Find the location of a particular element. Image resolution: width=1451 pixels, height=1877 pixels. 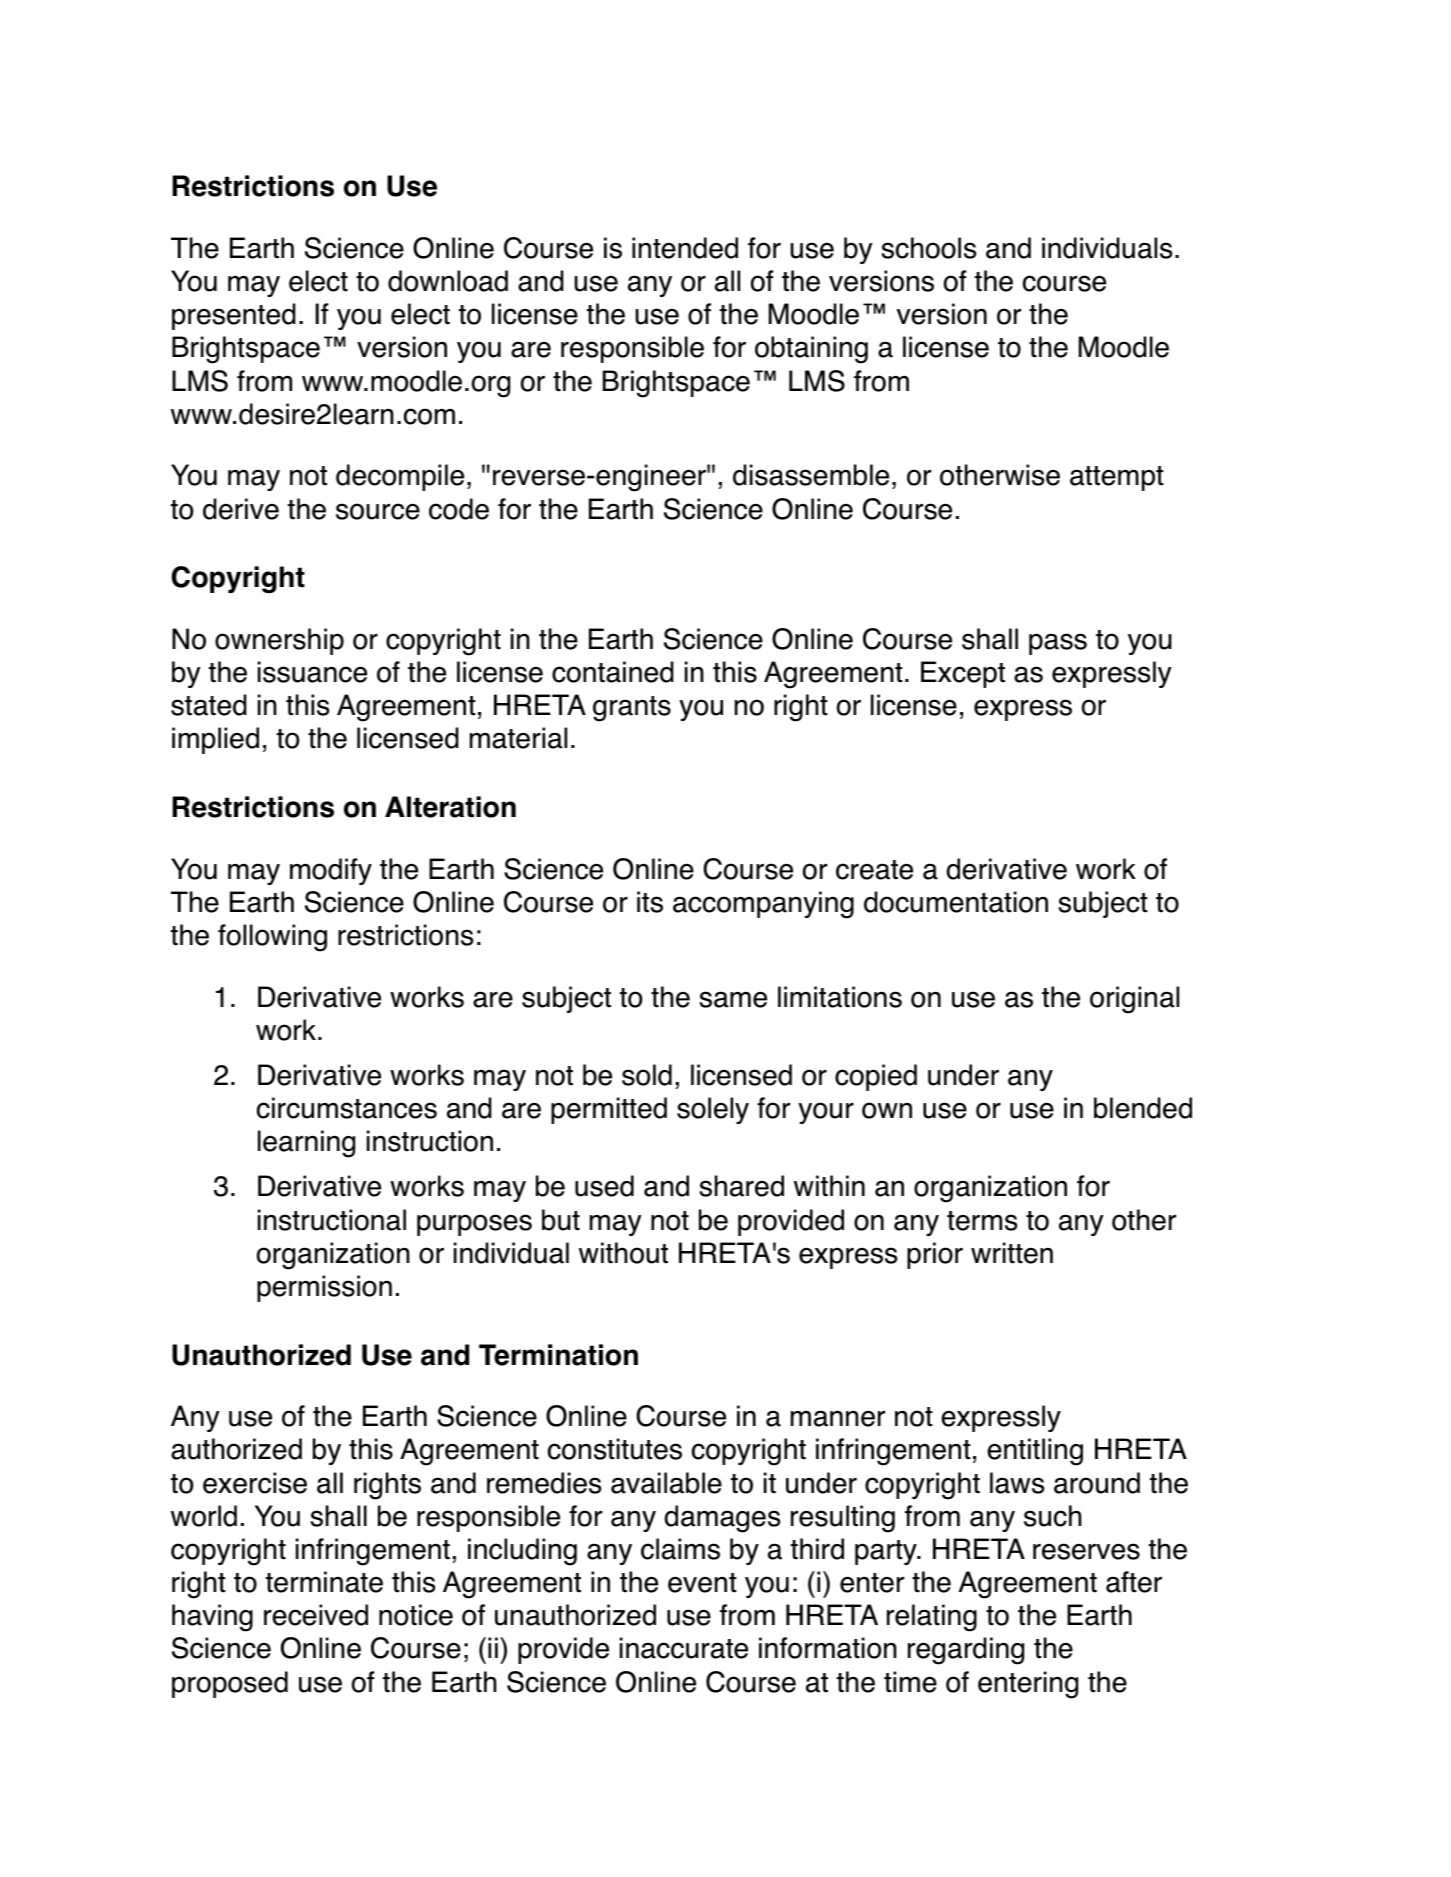

intended is located at coordinates (685, 248).
